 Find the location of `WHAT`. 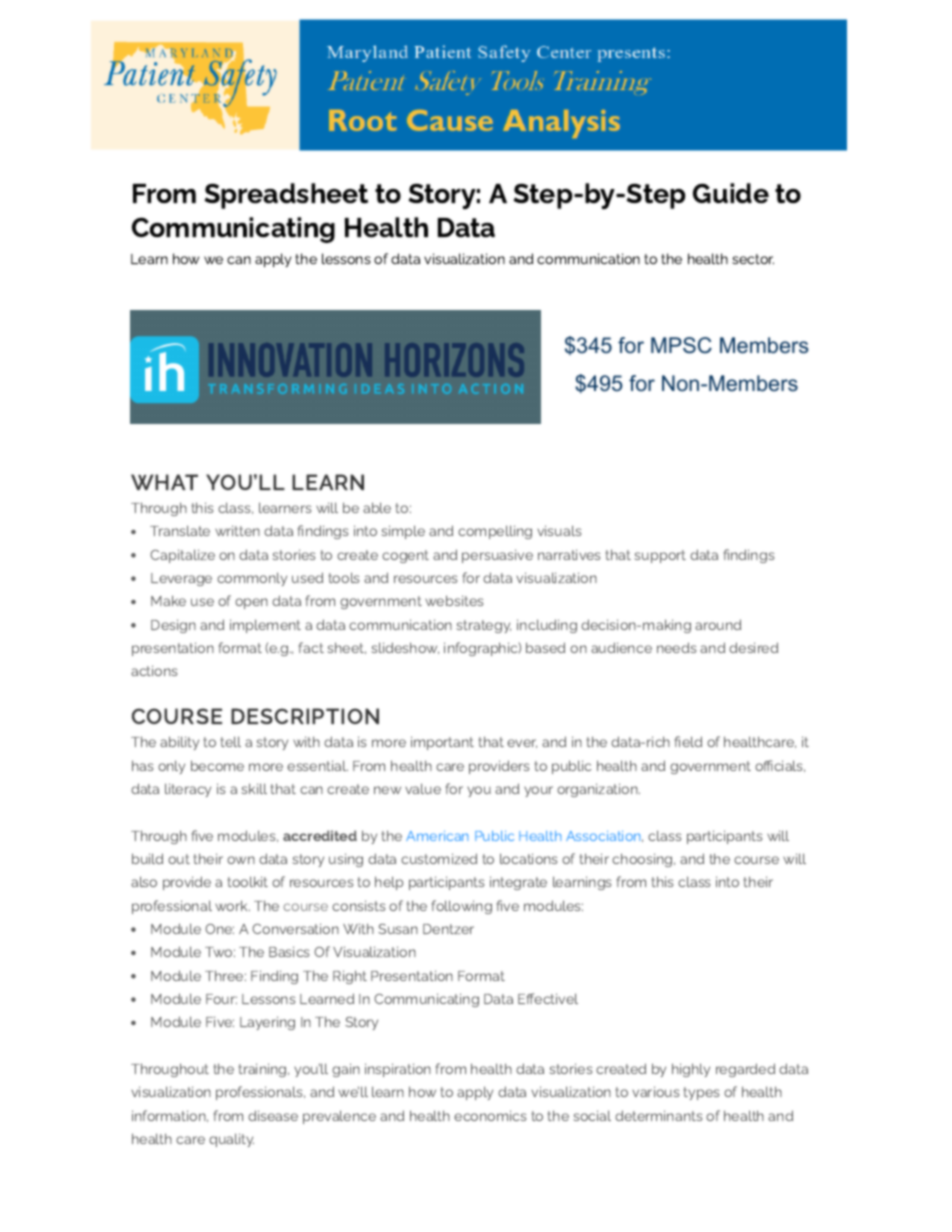

WHAT is located at coordinates (164, 482).
